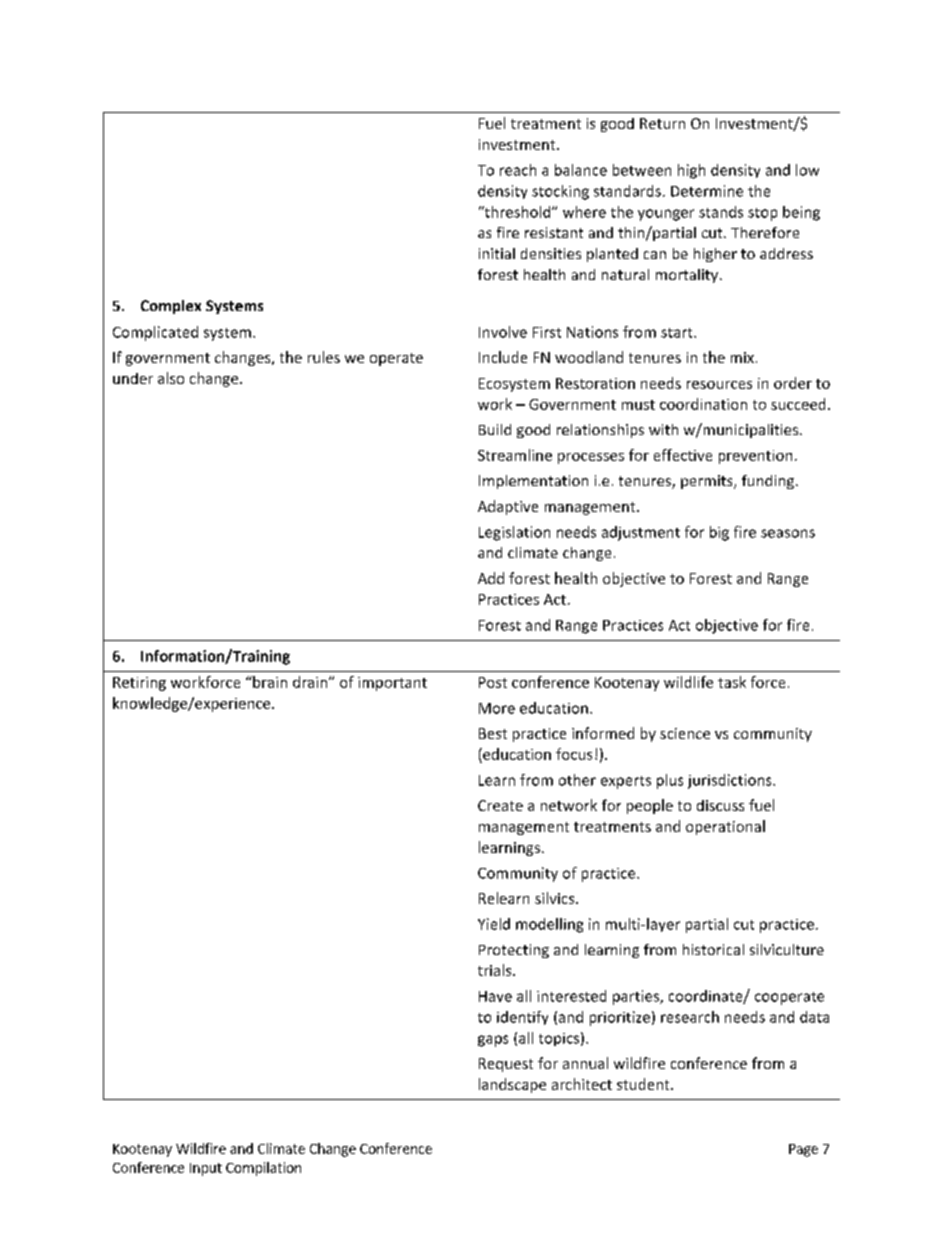  Describe the element at coordinates (512, 1085) in the image. I see `landscape` at that location.
